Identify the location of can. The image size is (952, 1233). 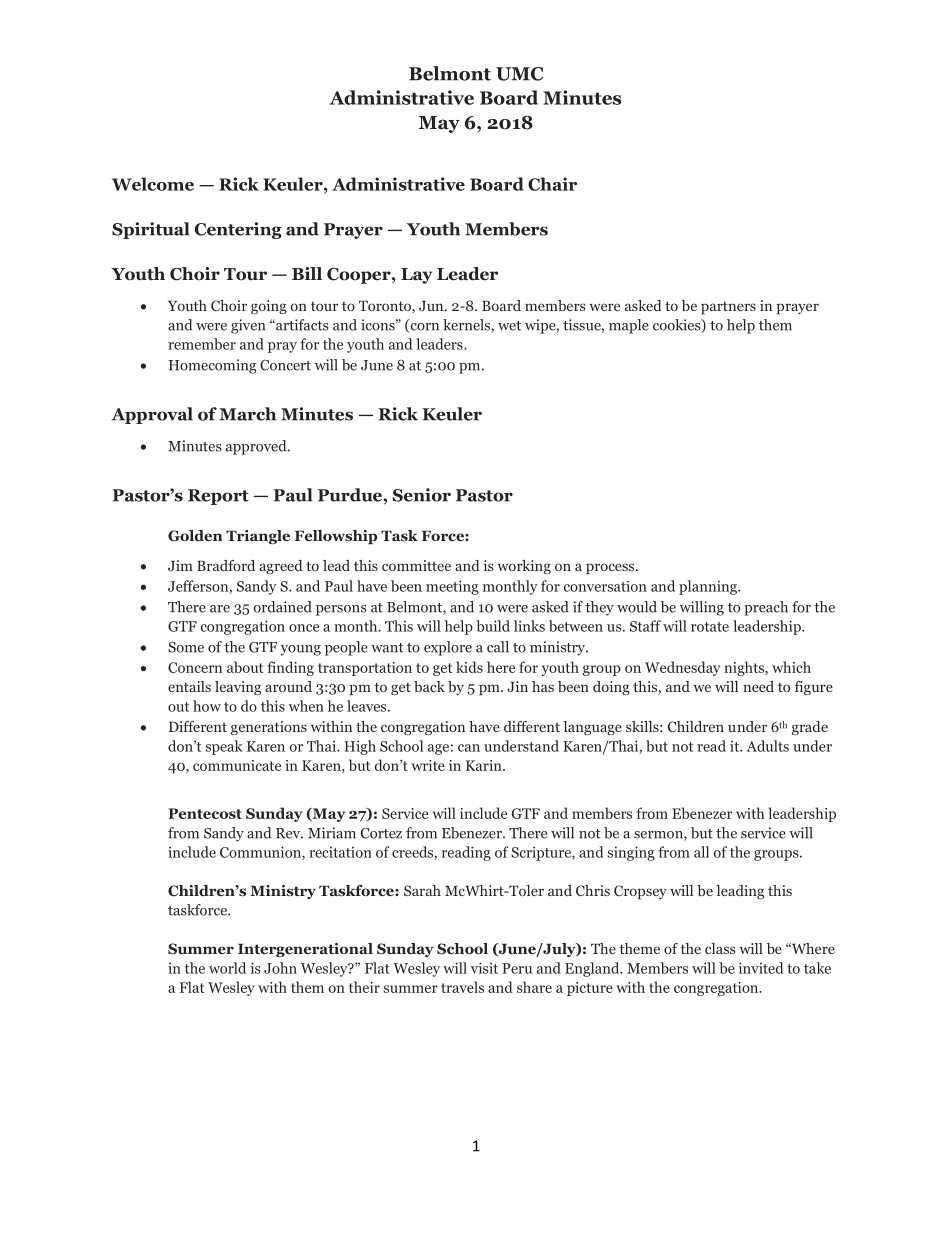
(469, 748).
